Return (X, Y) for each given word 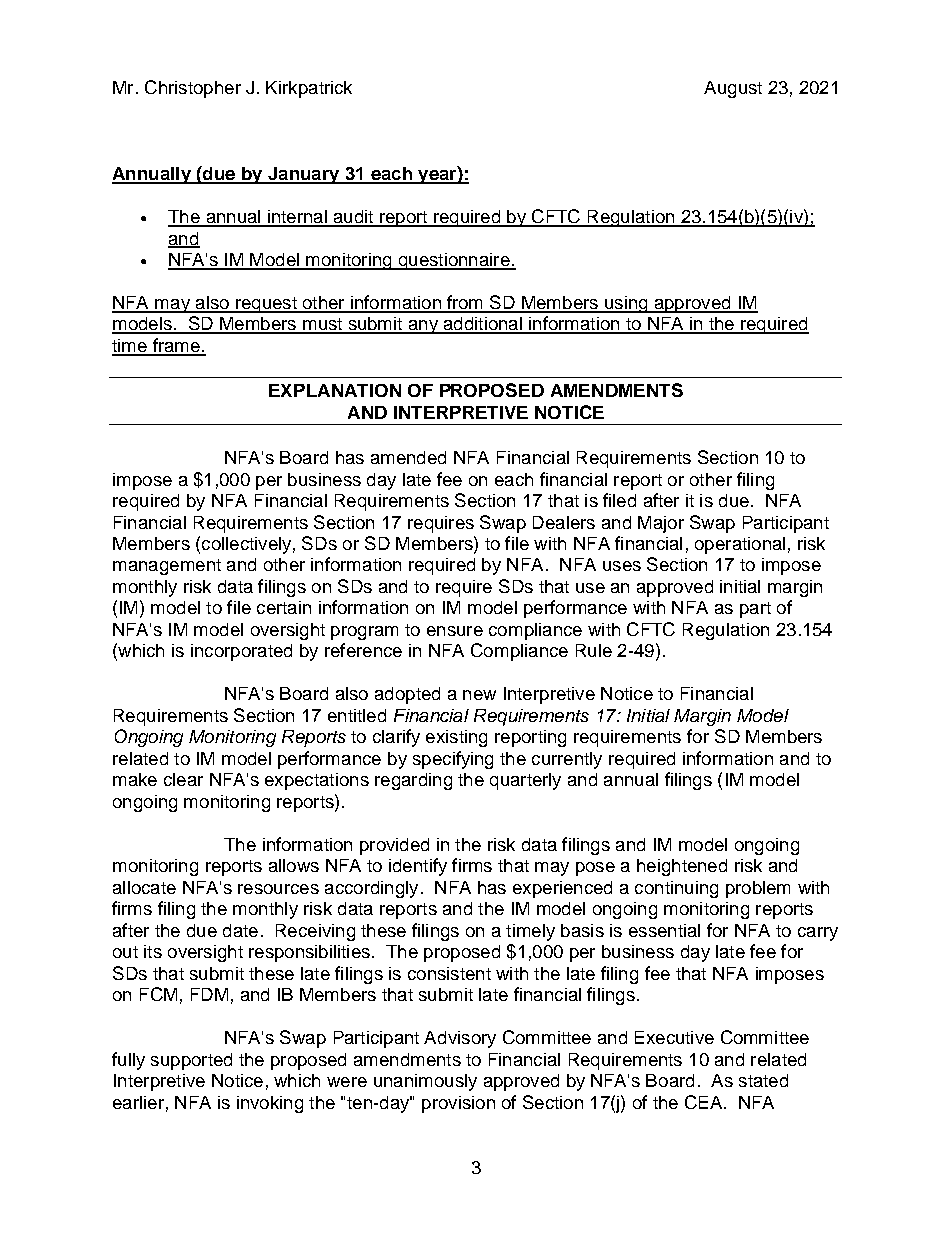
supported (191, 1061)
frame (176, 346)
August (733, 89)
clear (183, 779)
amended (408, 457)
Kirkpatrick (309, 89)
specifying (453, 760)
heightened (682, 867)
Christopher (193, 89)
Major (661, 524)
